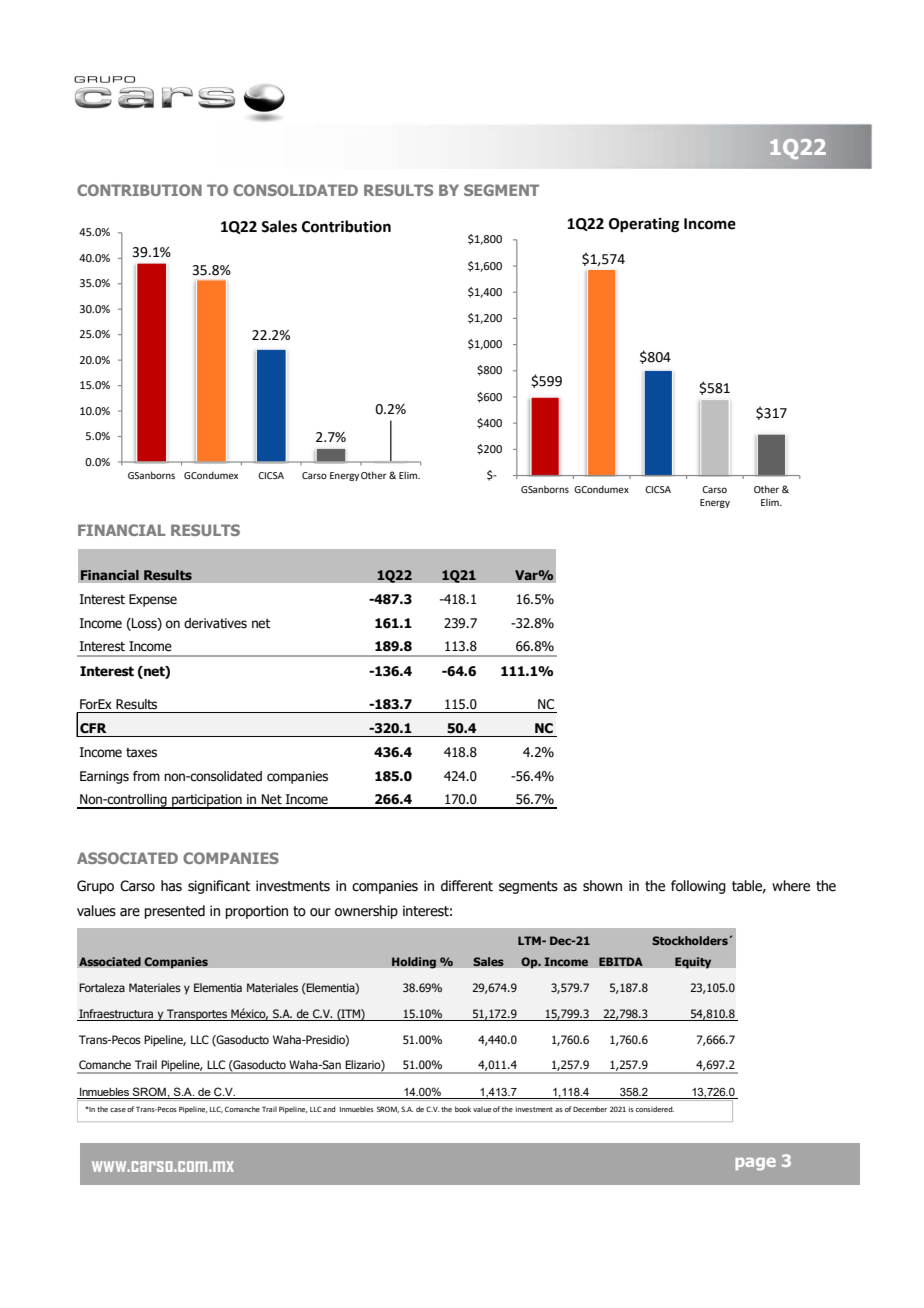 The width and height of the screenshot is (924, 1308). What do you see at coordinates (141, 753) in the screenshot?
I see `taxes` at bounding box center [141, 753].
